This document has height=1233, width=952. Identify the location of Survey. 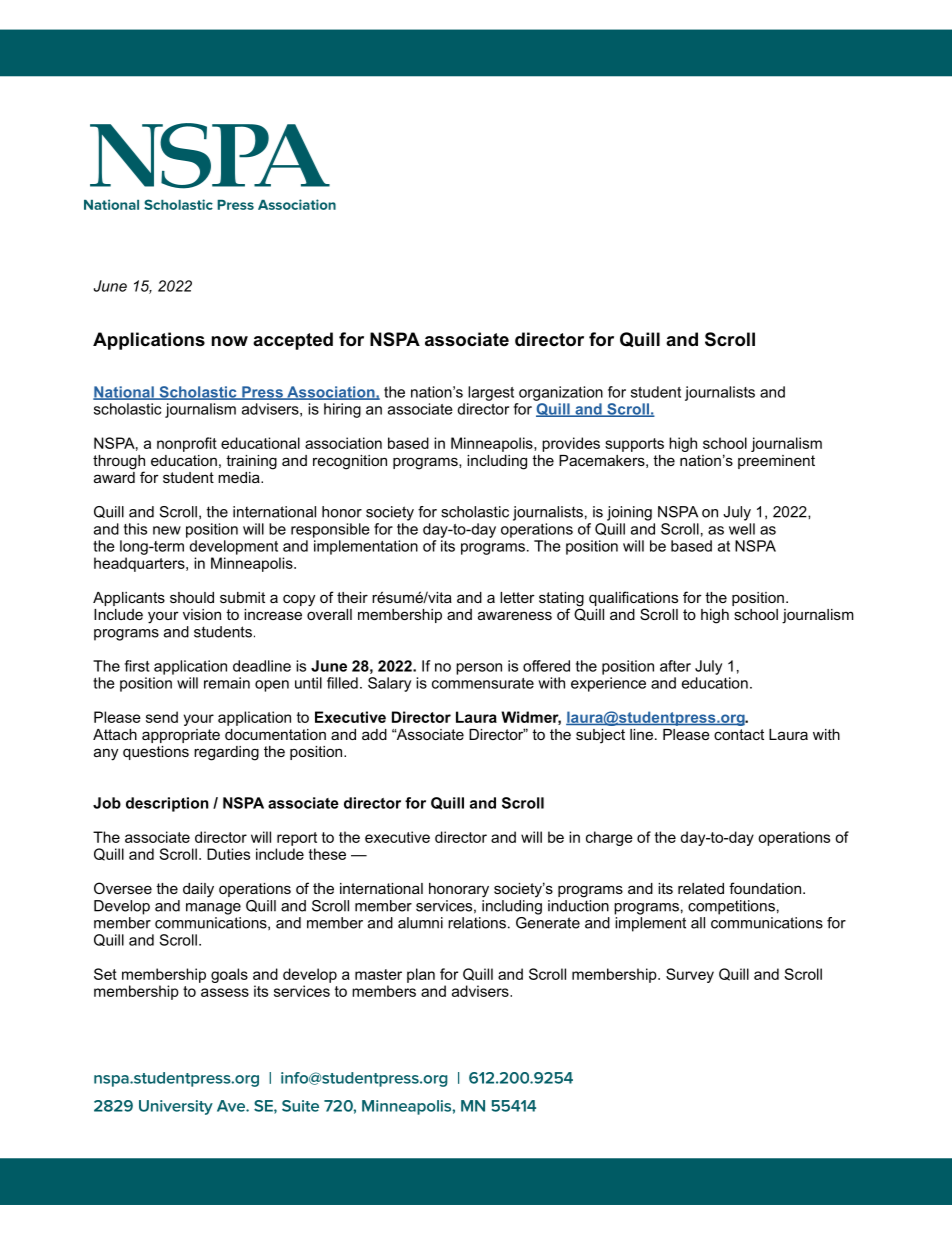
(690, 975).
